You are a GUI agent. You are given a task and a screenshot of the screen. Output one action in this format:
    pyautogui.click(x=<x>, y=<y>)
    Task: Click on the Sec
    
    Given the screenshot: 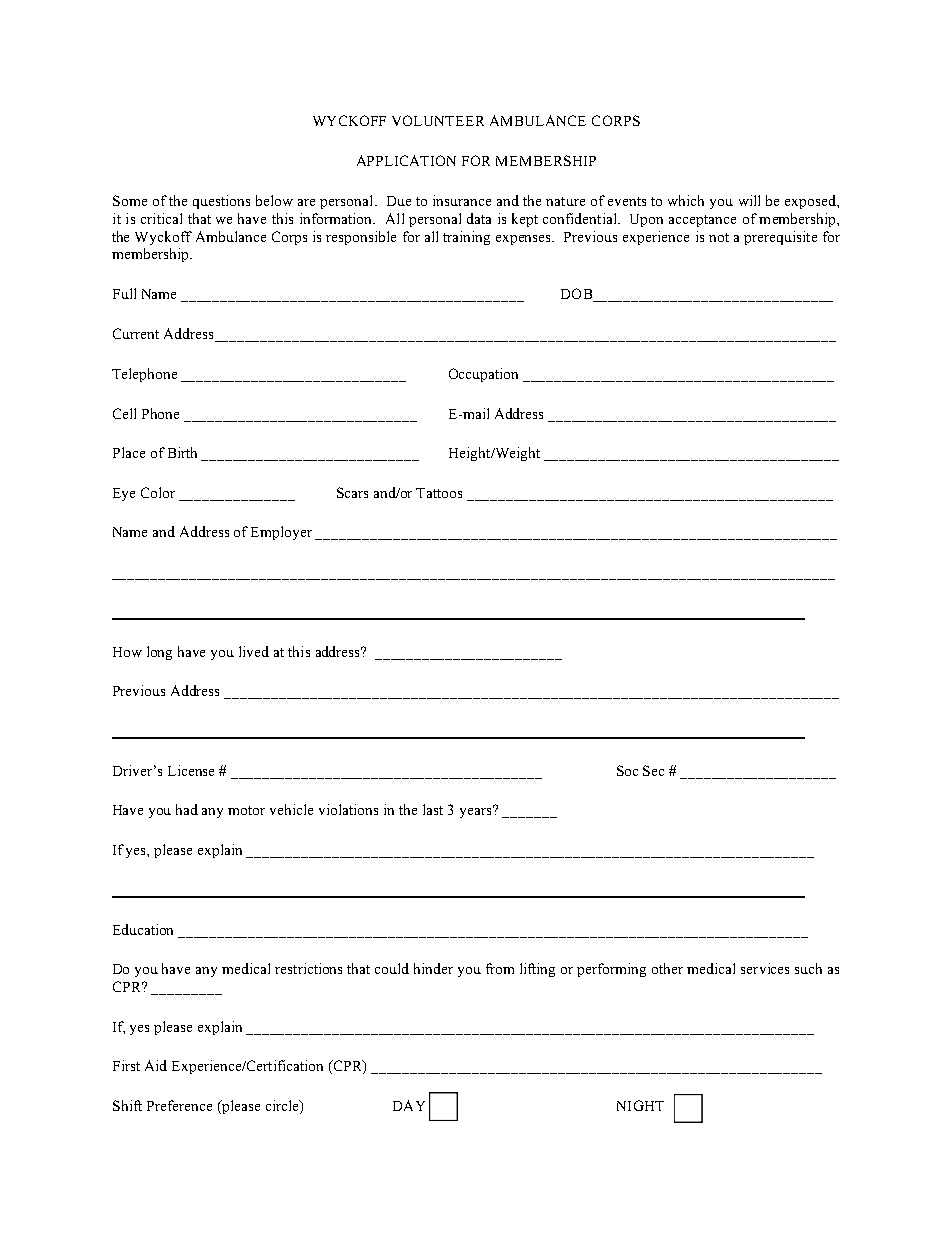 What is the action you would take?
    pyautogui.click(x=653, y=770)
